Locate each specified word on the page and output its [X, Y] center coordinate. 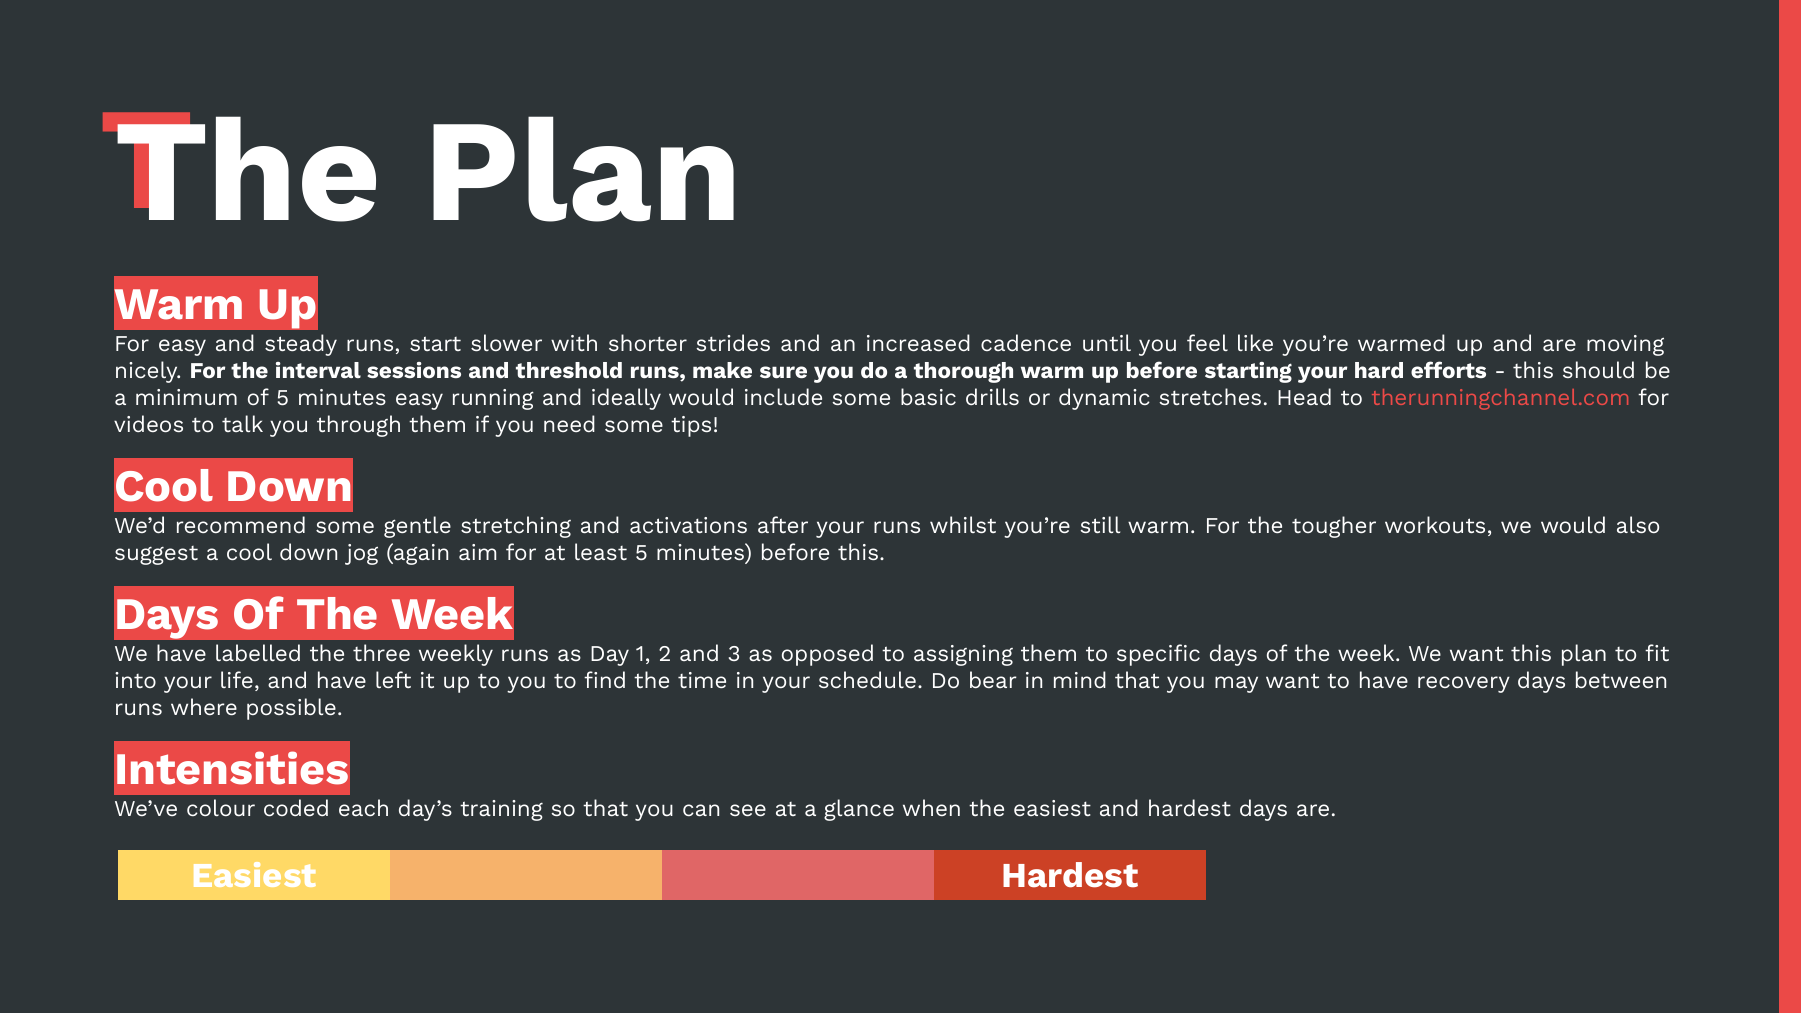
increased [918, 342]
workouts [1435, 524]
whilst [963, 524]
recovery [1464, 684]
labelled [258, 652]
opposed [827, 655]
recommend [241, 524]
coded [296, 807]
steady [301, 345]
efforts [1448, 369]
